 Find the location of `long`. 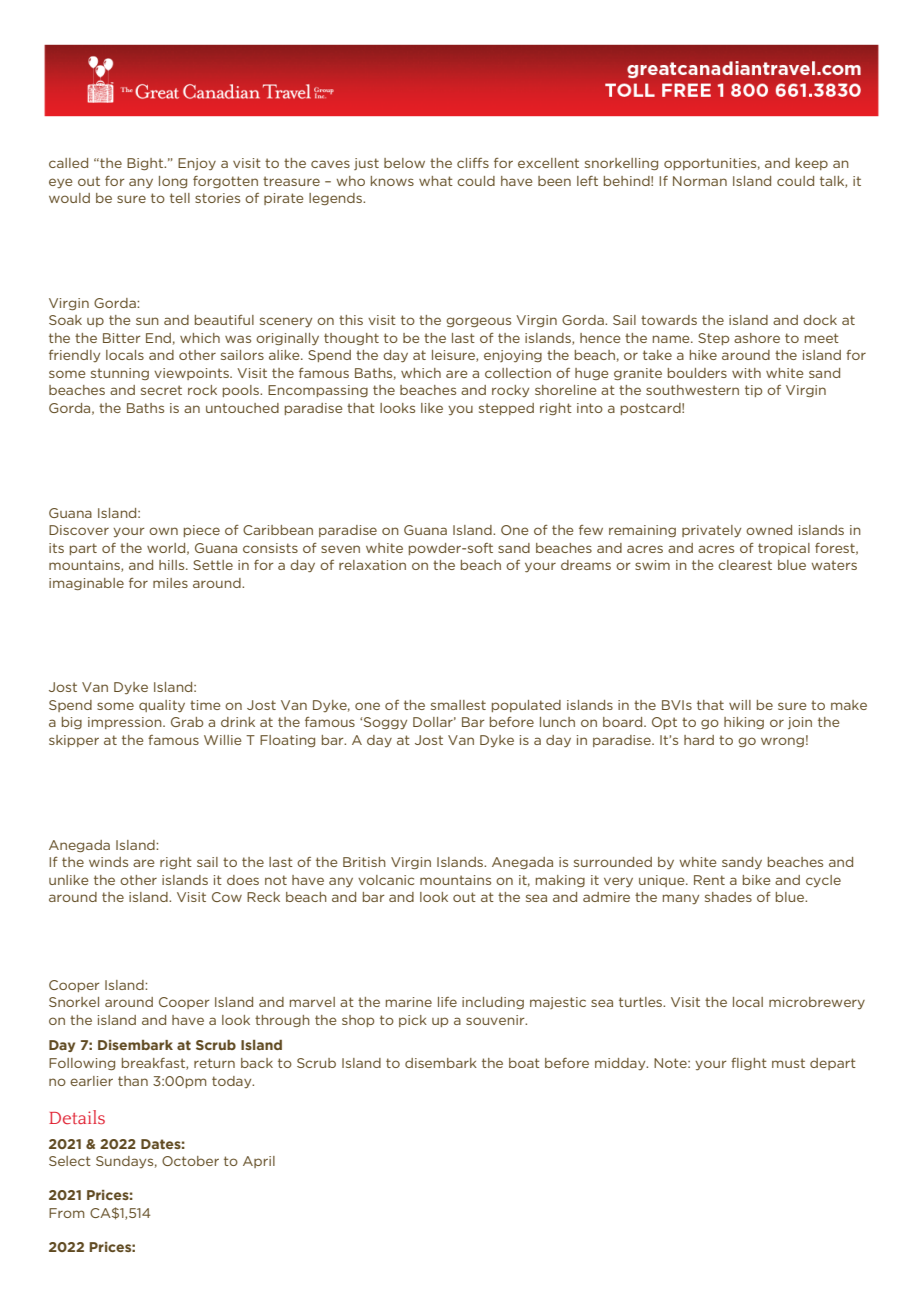

long is located at coordinates (173, 182).
